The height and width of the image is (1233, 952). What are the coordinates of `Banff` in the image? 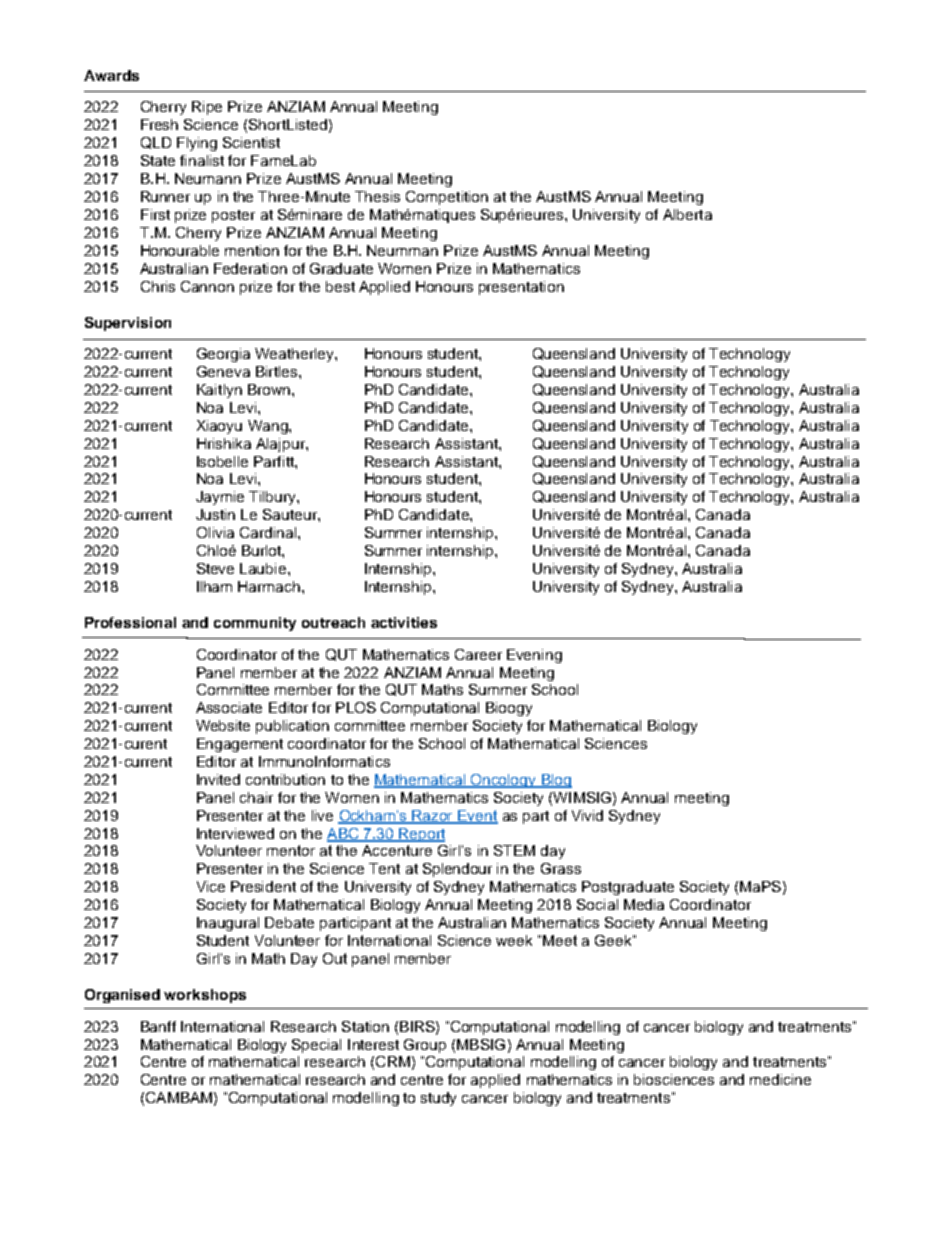 It's located at (158, 1026).
